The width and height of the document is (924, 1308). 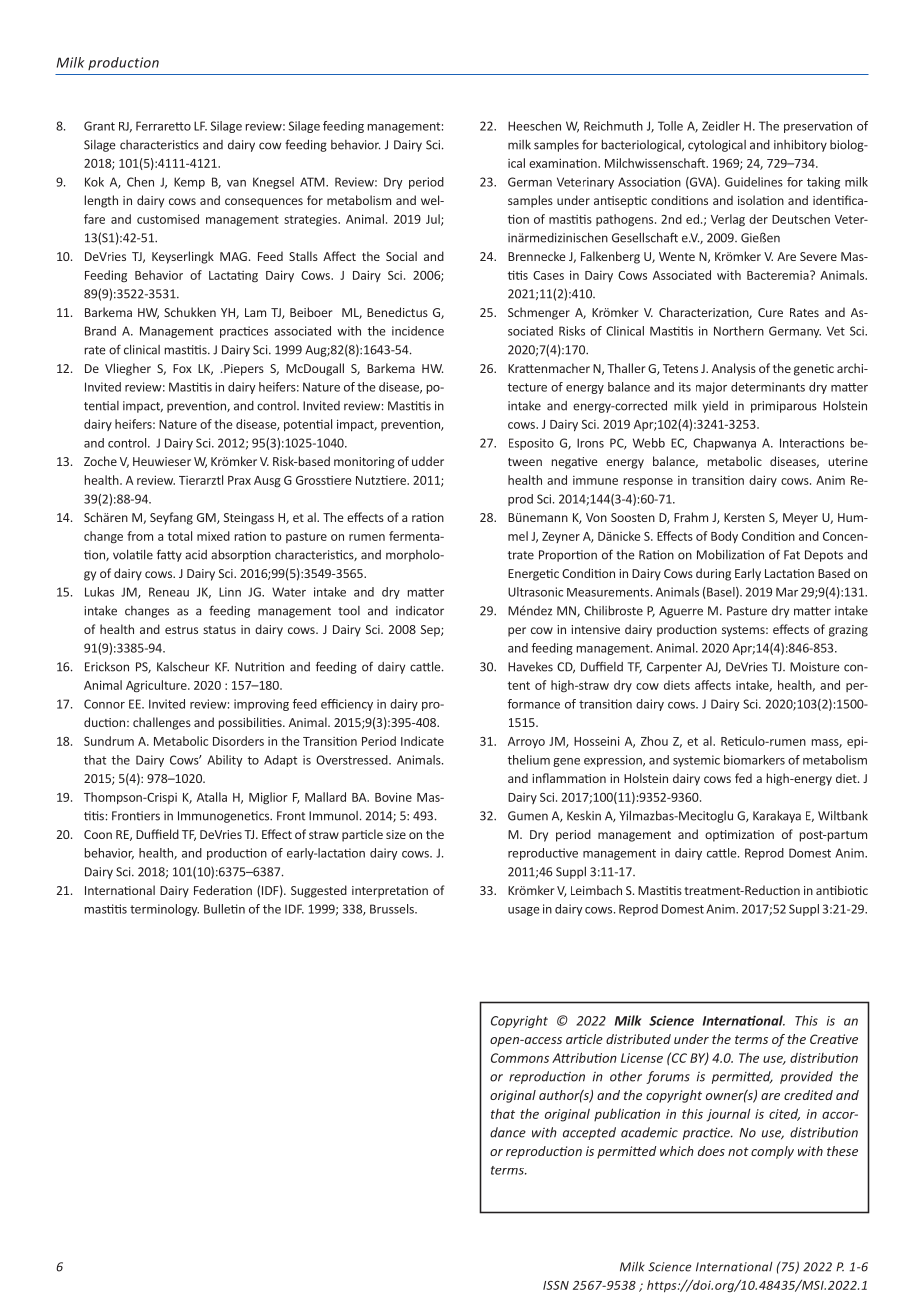 What do you see at coordinates (189, 183) in the document?
I see `Kemp` at bounding box center [189, 183].
